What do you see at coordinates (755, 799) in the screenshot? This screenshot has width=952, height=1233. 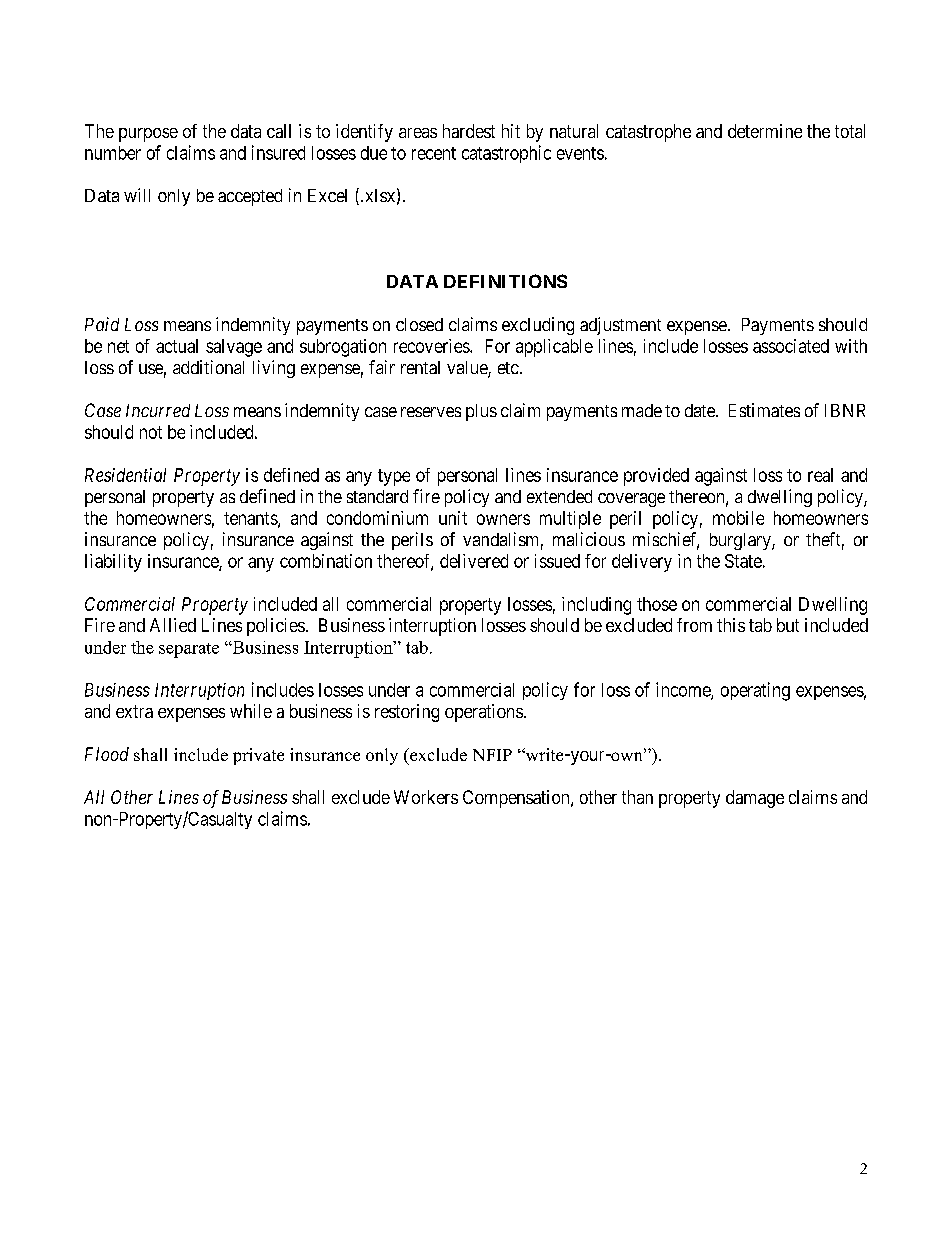 I see `damage` at bounding box center [755, 799].
